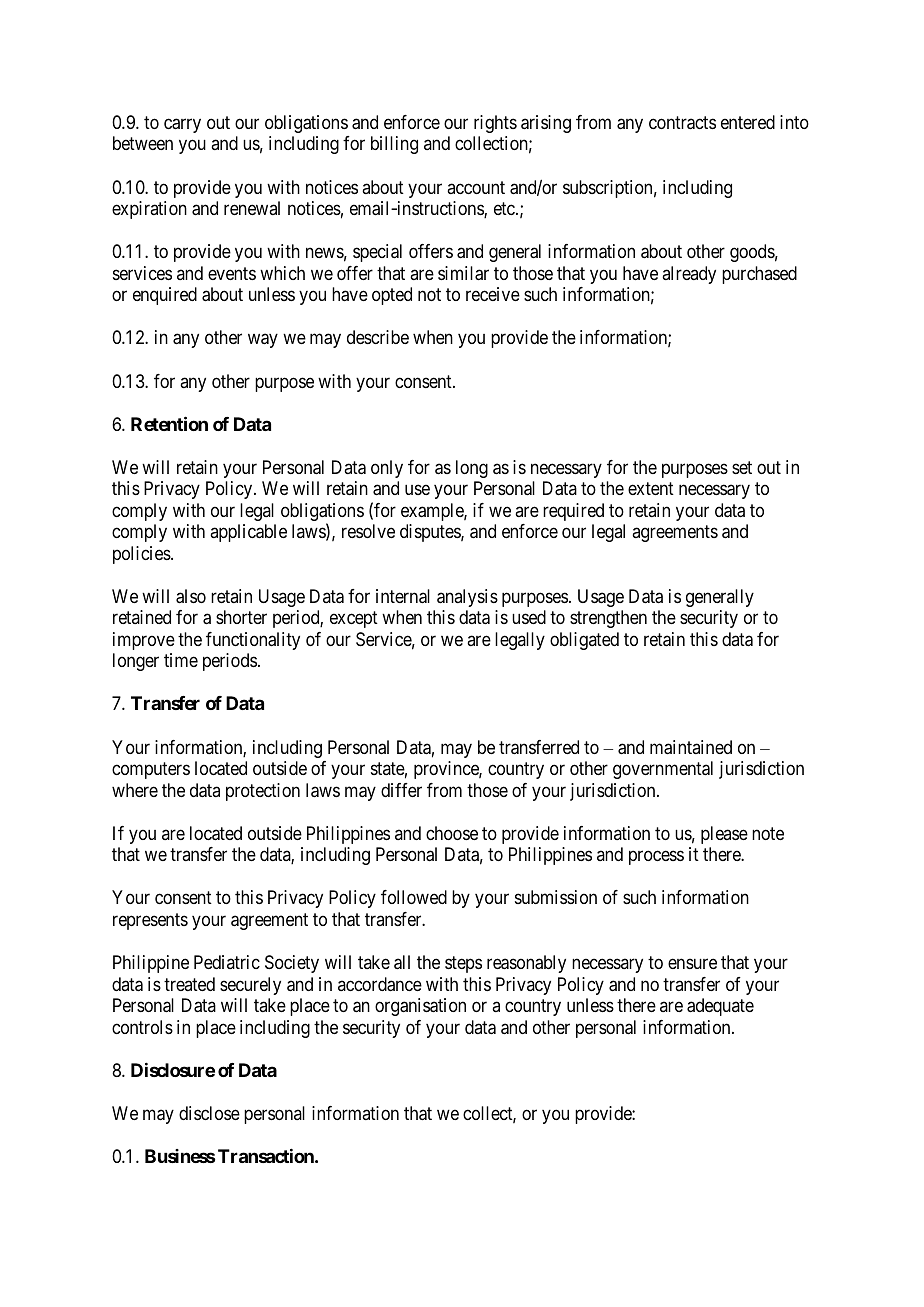 Image resolution: width=924 pixels, height=1307 pixels. What do you see at coordinates (378, 337) in the document?
I see `describe` at bounding box center [378, 337].
